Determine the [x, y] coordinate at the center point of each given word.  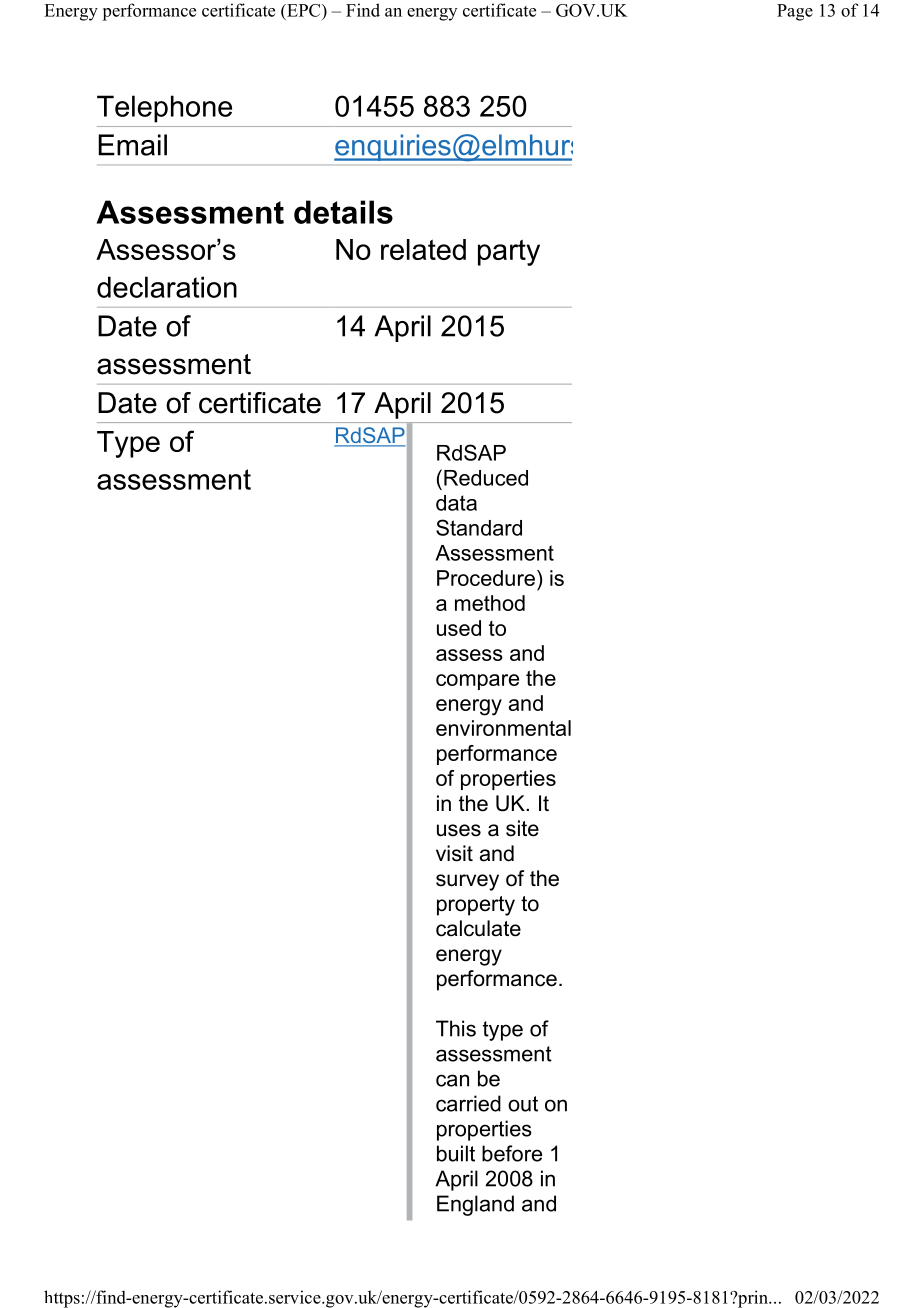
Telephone [164, 109]
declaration [167, 287]
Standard [479, 527]
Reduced [486, 478]
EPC [304, 10]
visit [454, 853]
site [522, 828]
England [475, 1205]
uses [459, 830]
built [456, 1153]
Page [795, 12]
